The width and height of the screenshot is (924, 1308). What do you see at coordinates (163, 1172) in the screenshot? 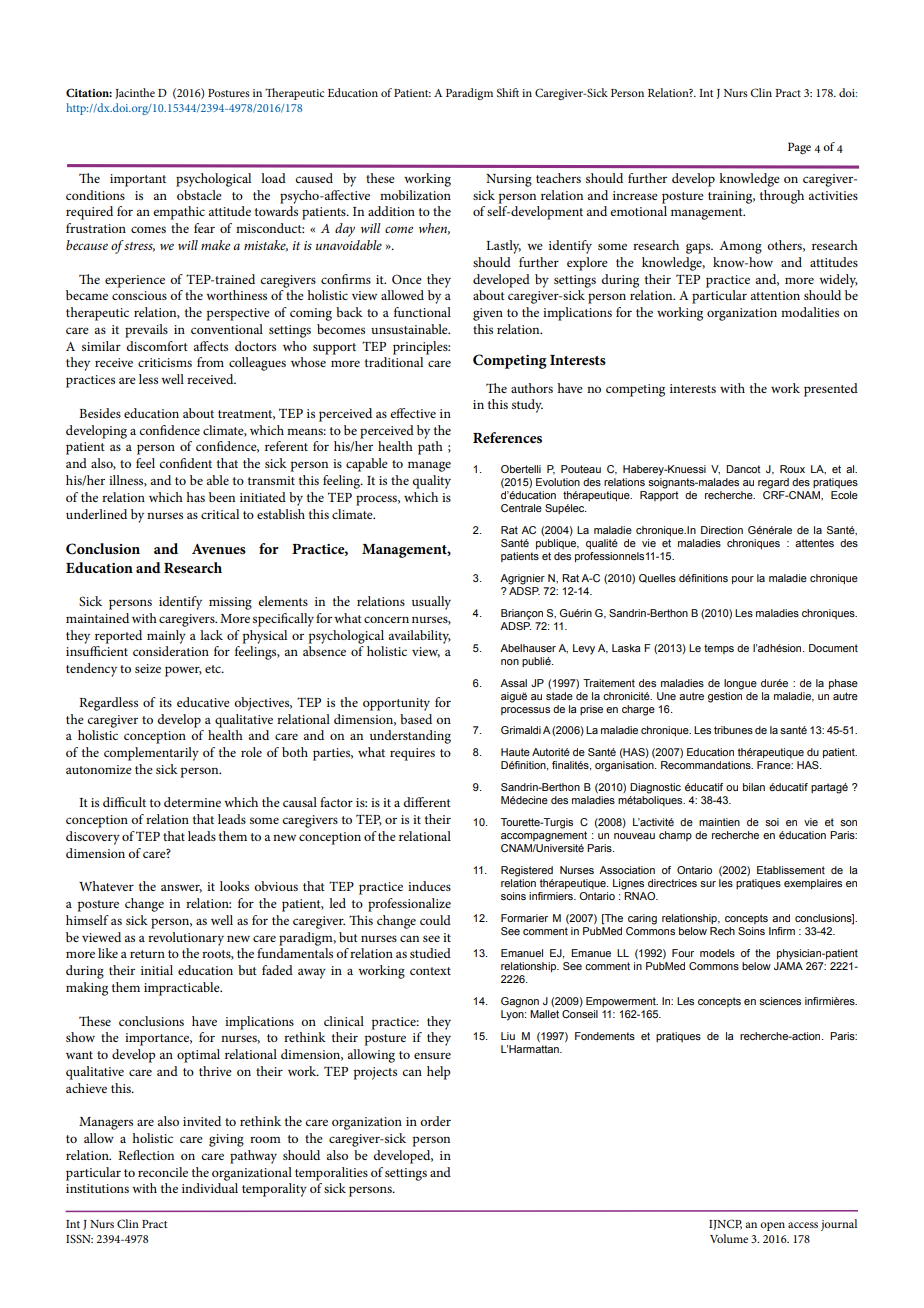
I see `reconcile` at bounding box center [163, 1172].
